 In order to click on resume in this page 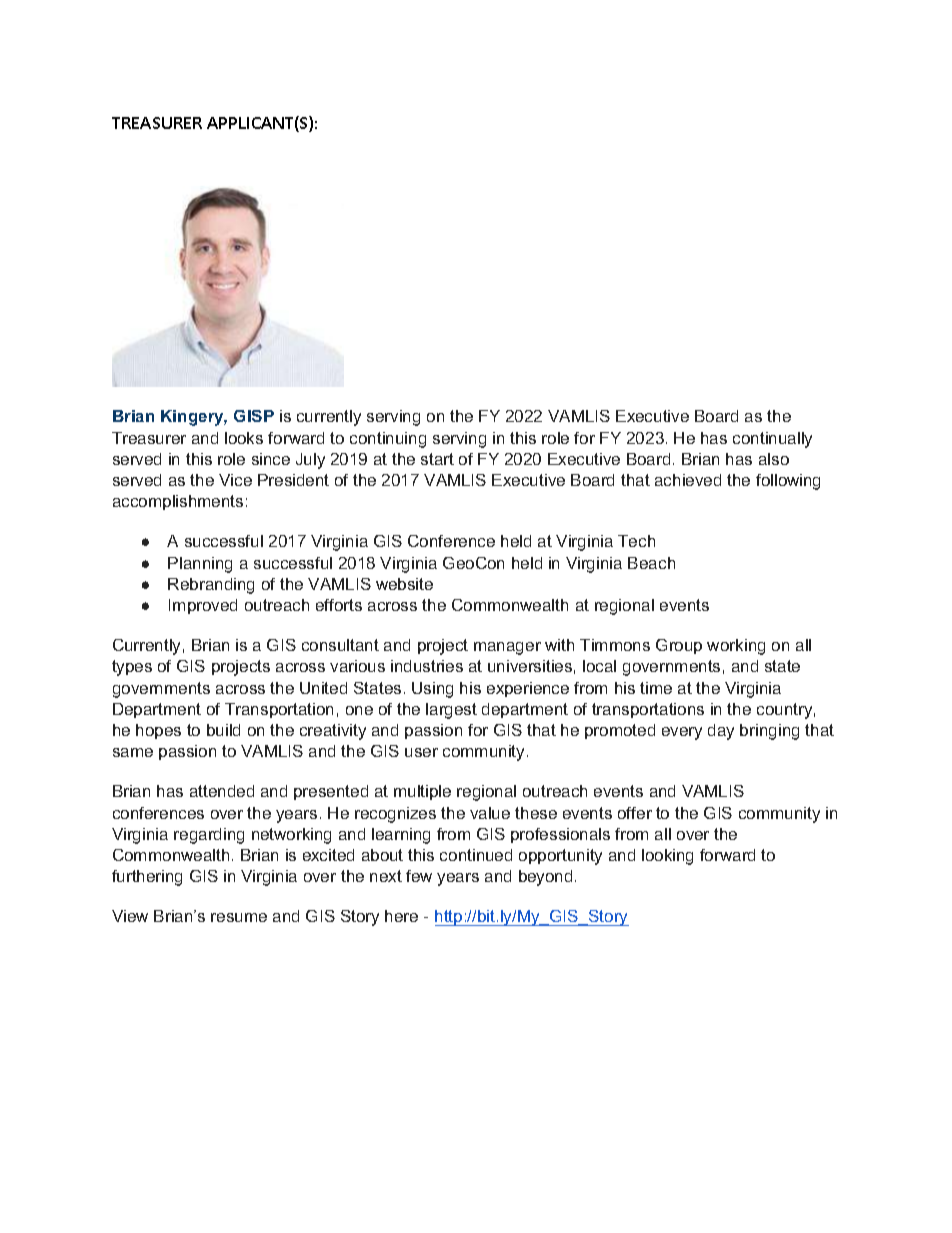, I will do `click(239, 917)`.
